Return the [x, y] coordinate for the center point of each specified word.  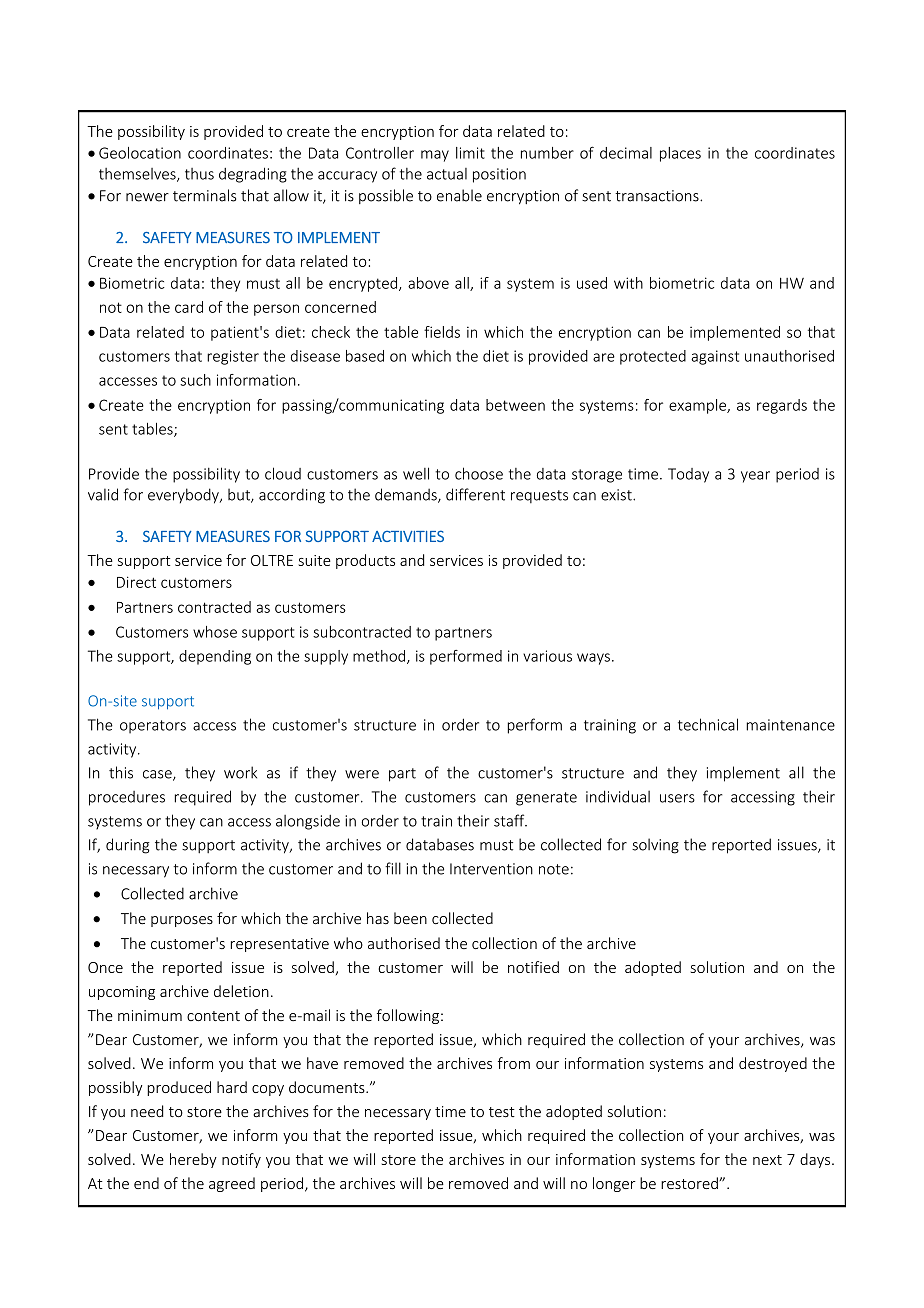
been [410, 918]
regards [782, 406]
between [515, 405]
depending [215, 657]
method [380, 657]
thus [199, 174]
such [195, 380]
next [767, 1160]
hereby [193, 1160]
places [680, 154]
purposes [182, 921]
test [502, 1112]
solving [655, 846]
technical [708, 724]
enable [459, 195]
